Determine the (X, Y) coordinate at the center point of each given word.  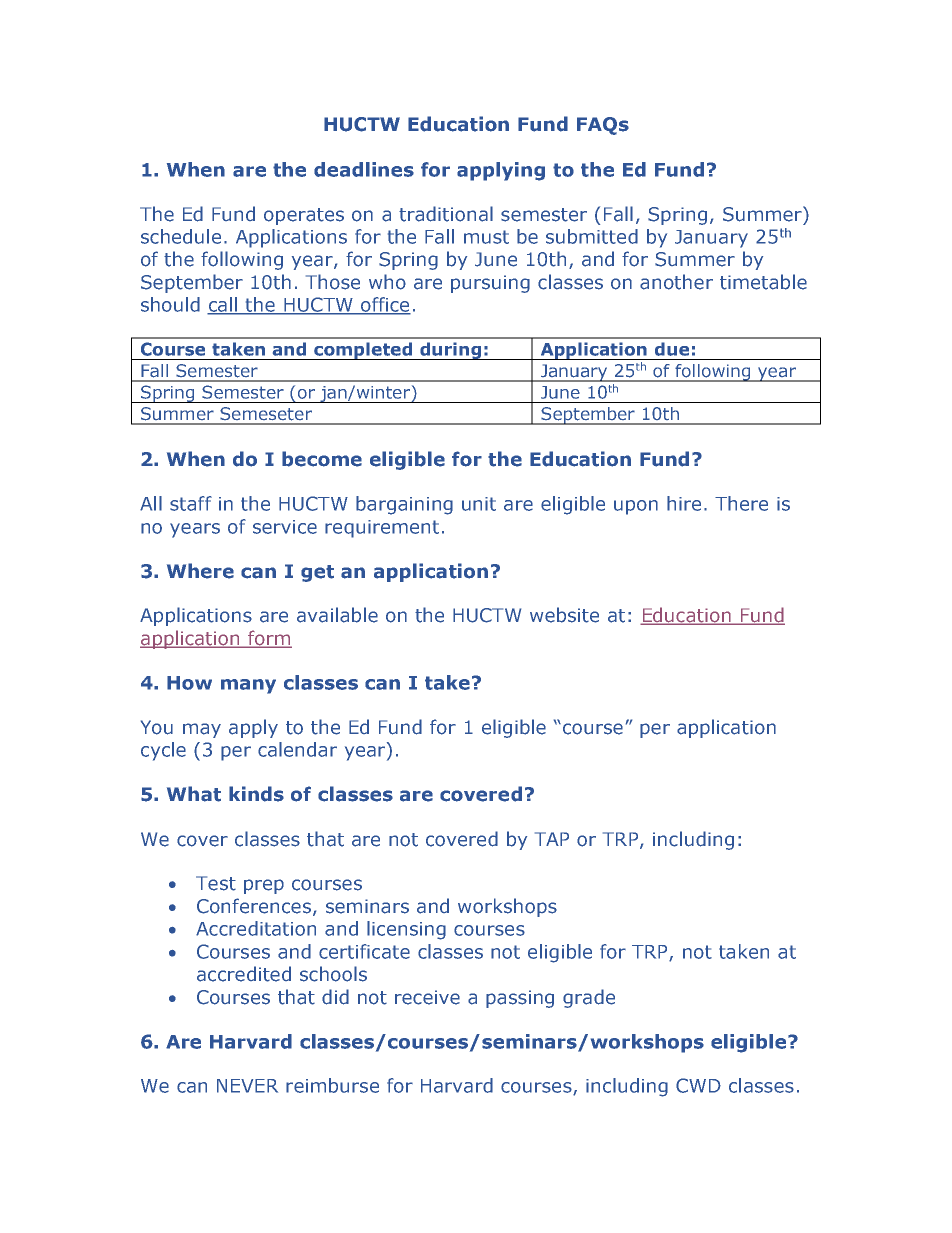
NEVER (247, 1086)
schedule (181, 236)
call (223, 305)
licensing (406, 930)
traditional (446, 214)
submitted (592, 236)
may (202, 730)
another (676, 282)
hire (684, 503)
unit (479, 504)
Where (200, 571)
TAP (552, 839)
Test (216, 883)
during (451, 351)
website (564, 615)
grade (589, 998)
